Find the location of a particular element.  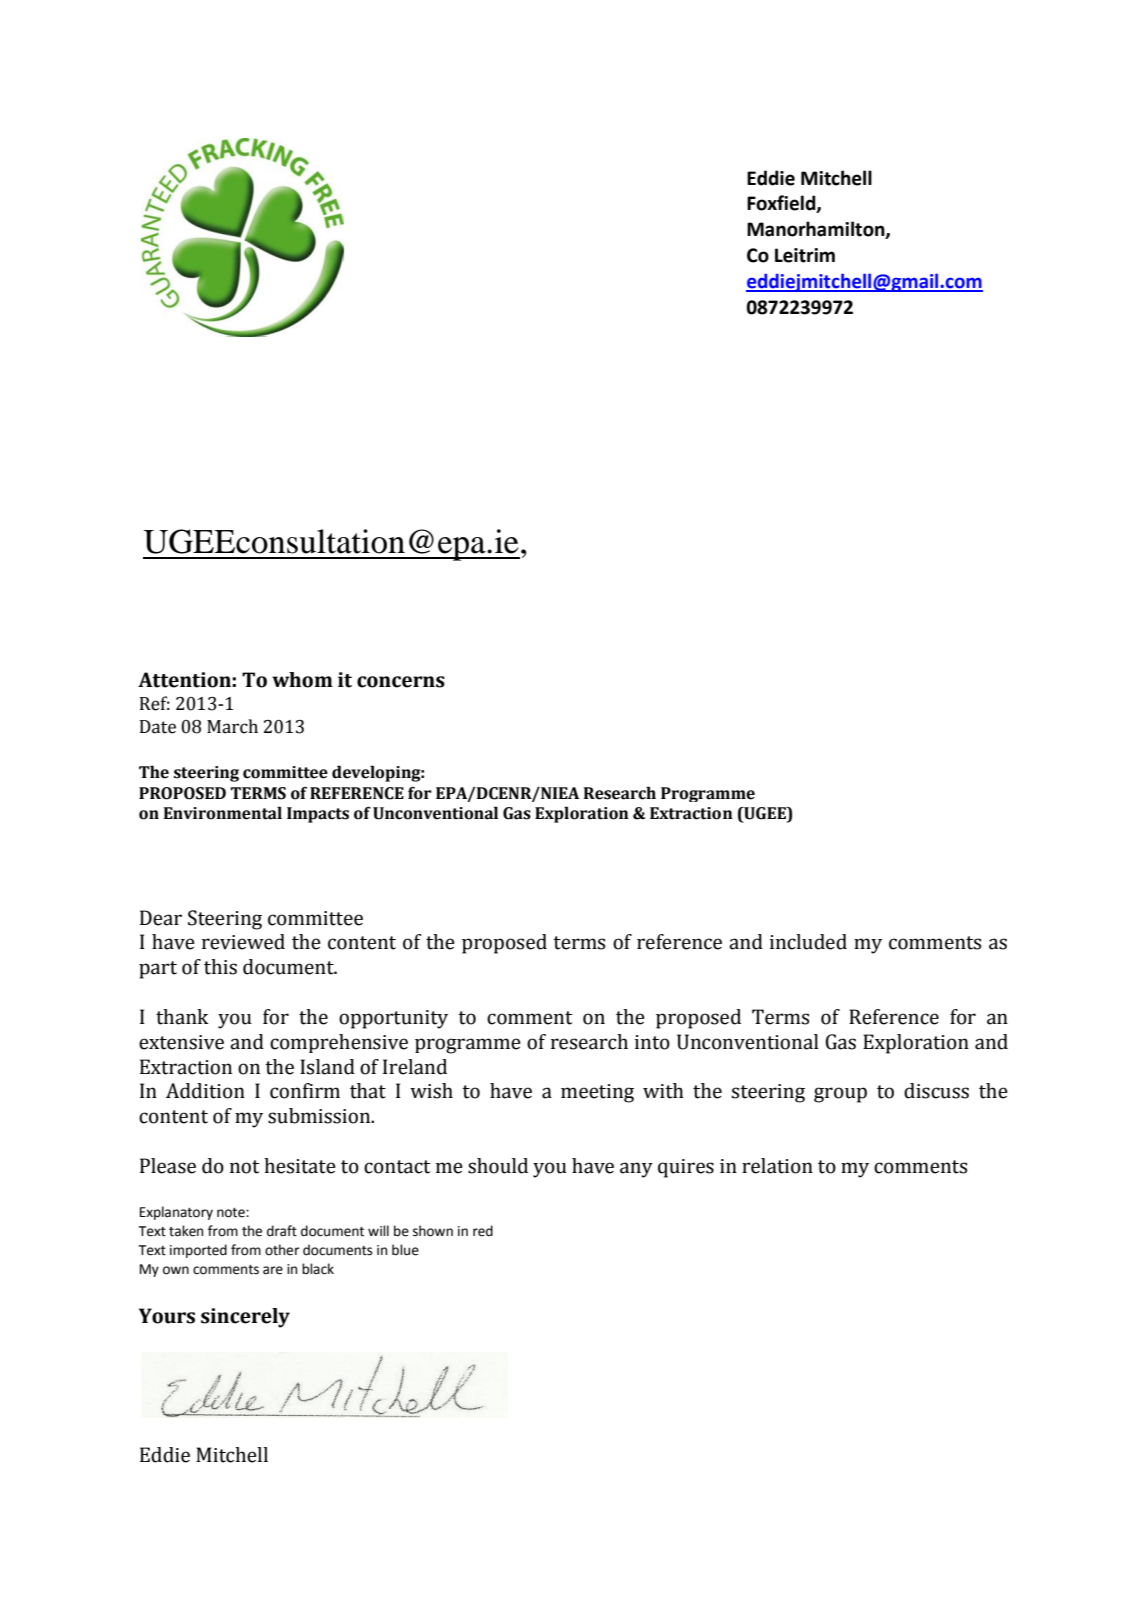

Impacts is located at coordinates (318, 815).
